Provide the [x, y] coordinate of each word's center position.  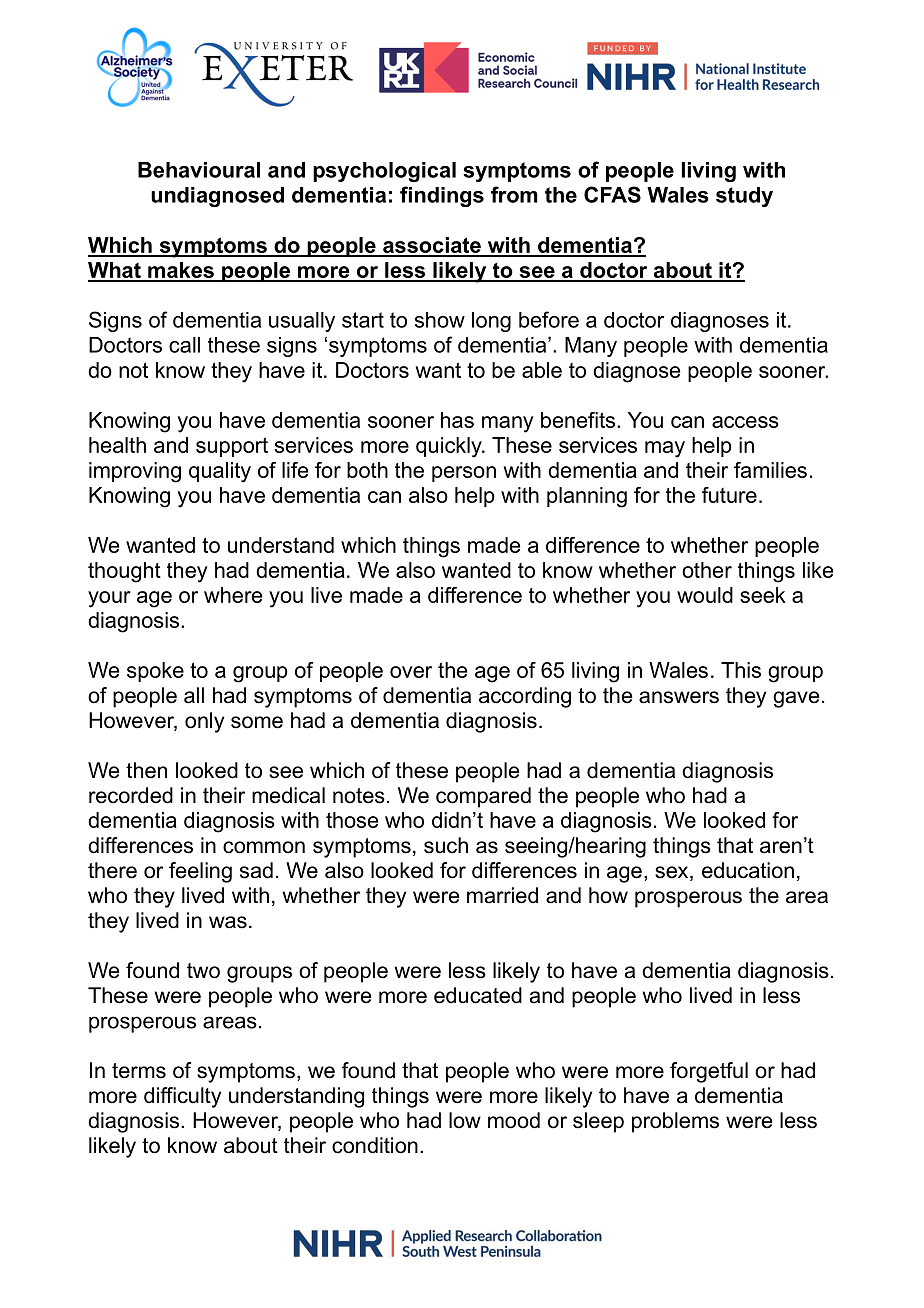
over [411, 672]
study [744, 197]
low [465, 1120]
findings [442, 196]
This [741, 670]
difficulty [182, 1097]
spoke [155, 672]
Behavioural [199, 170]
